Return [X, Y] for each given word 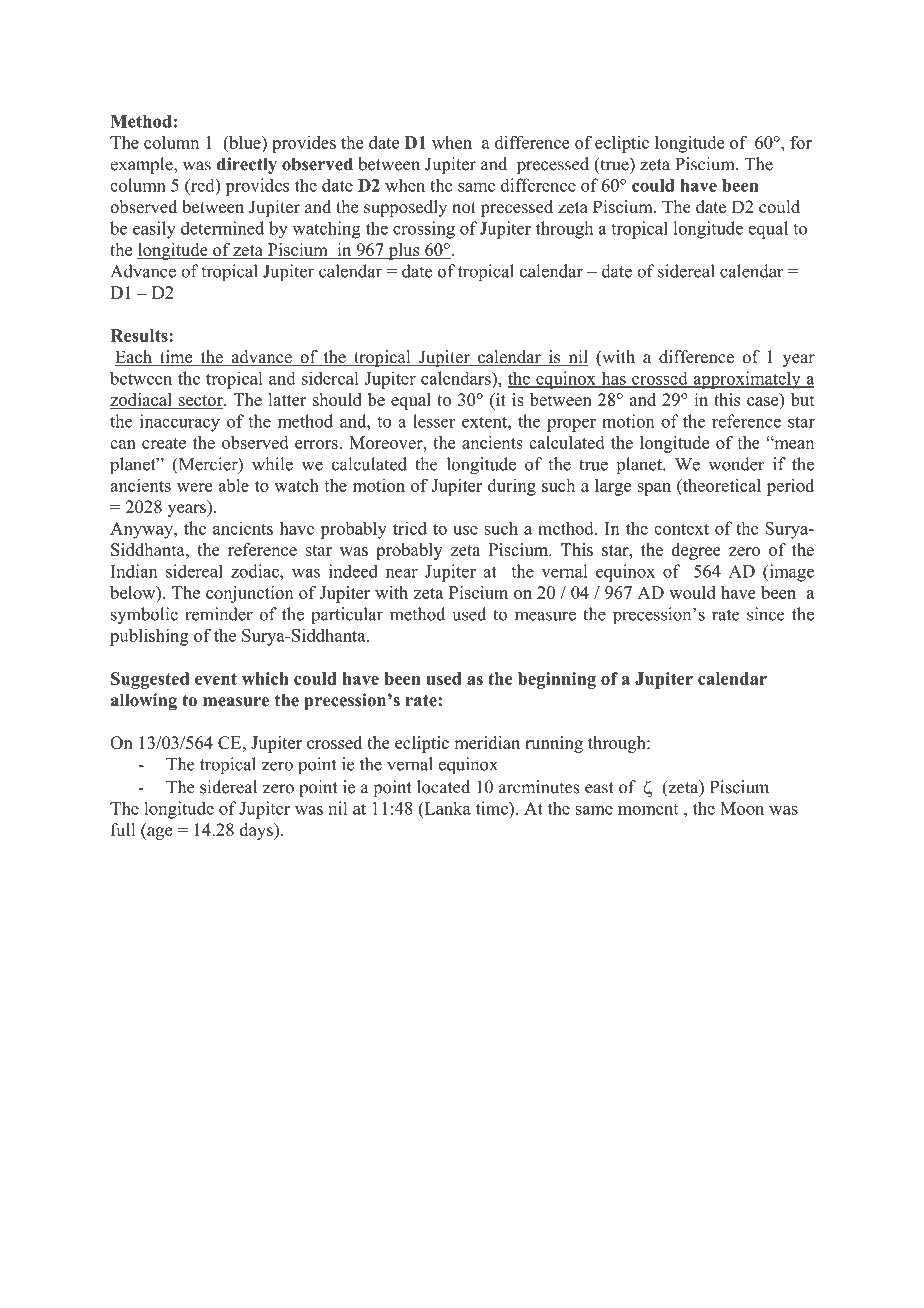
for [801, 142]
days [257, 831]
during [512, 487]
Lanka [446, 808]
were [194, 487]
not [464, 208]
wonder [736, 464]
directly [247, 165]
